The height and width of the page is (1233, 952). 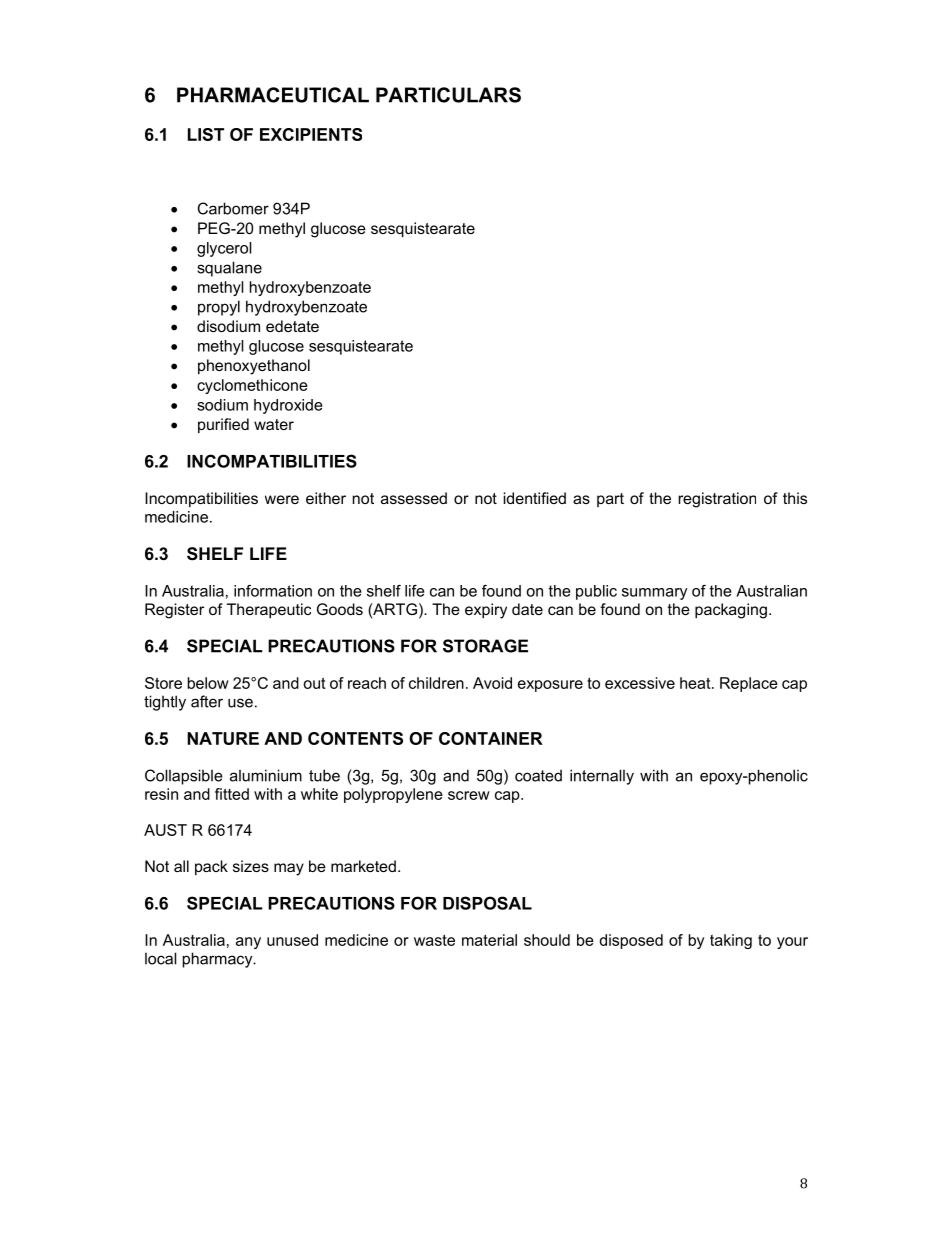 I want to click on PHARMACEUTICAL, so click(x=273, y=95).
